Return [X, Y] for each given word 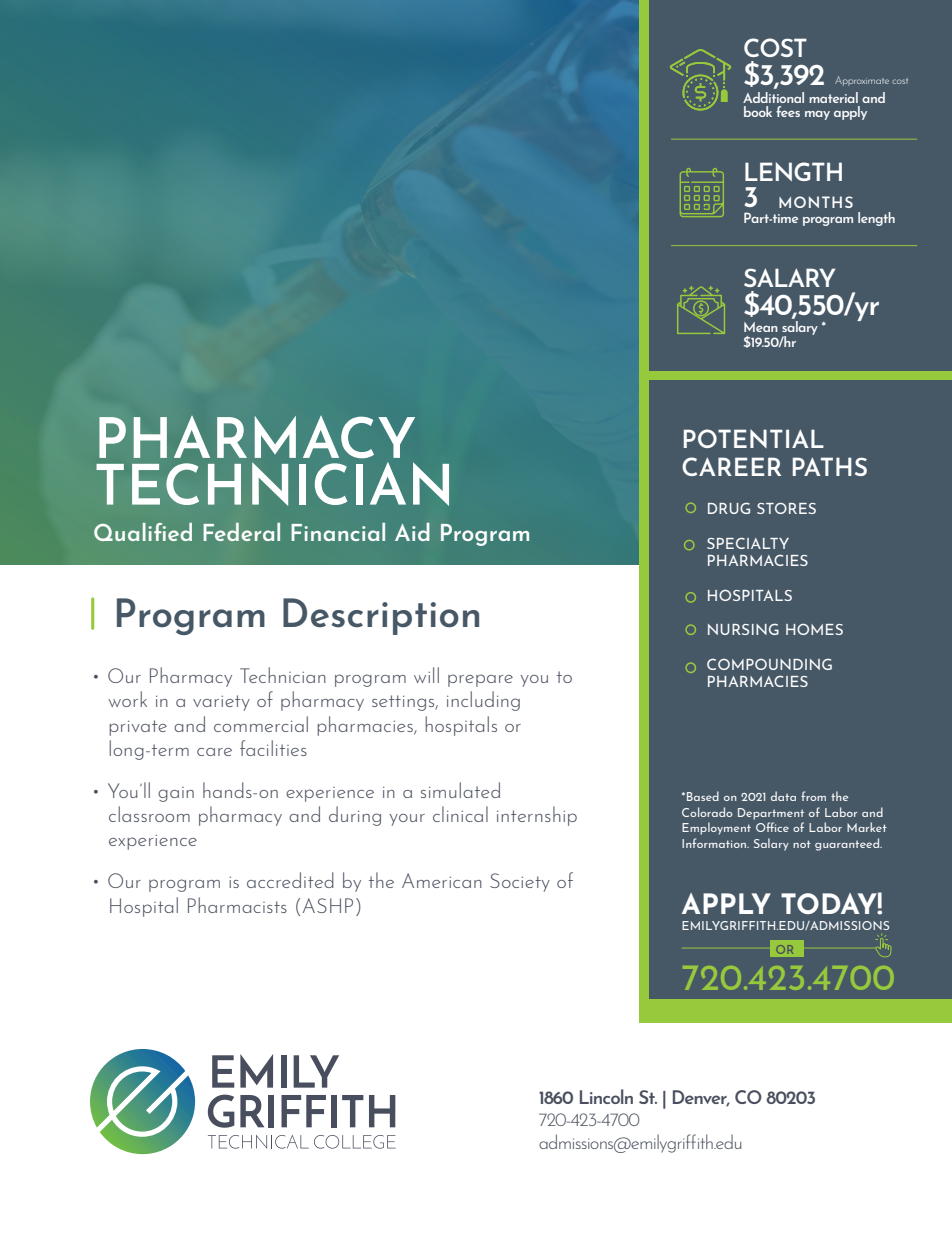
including [483, 701]
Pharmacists [237, 905]
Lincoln [606, 1096]
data [783, 796]
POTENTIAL [754, 438]
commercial [261, 724]
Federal [241, 532]
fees [788, 111]
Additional [773, 97]
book [758, 111]
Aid [412, 532]
